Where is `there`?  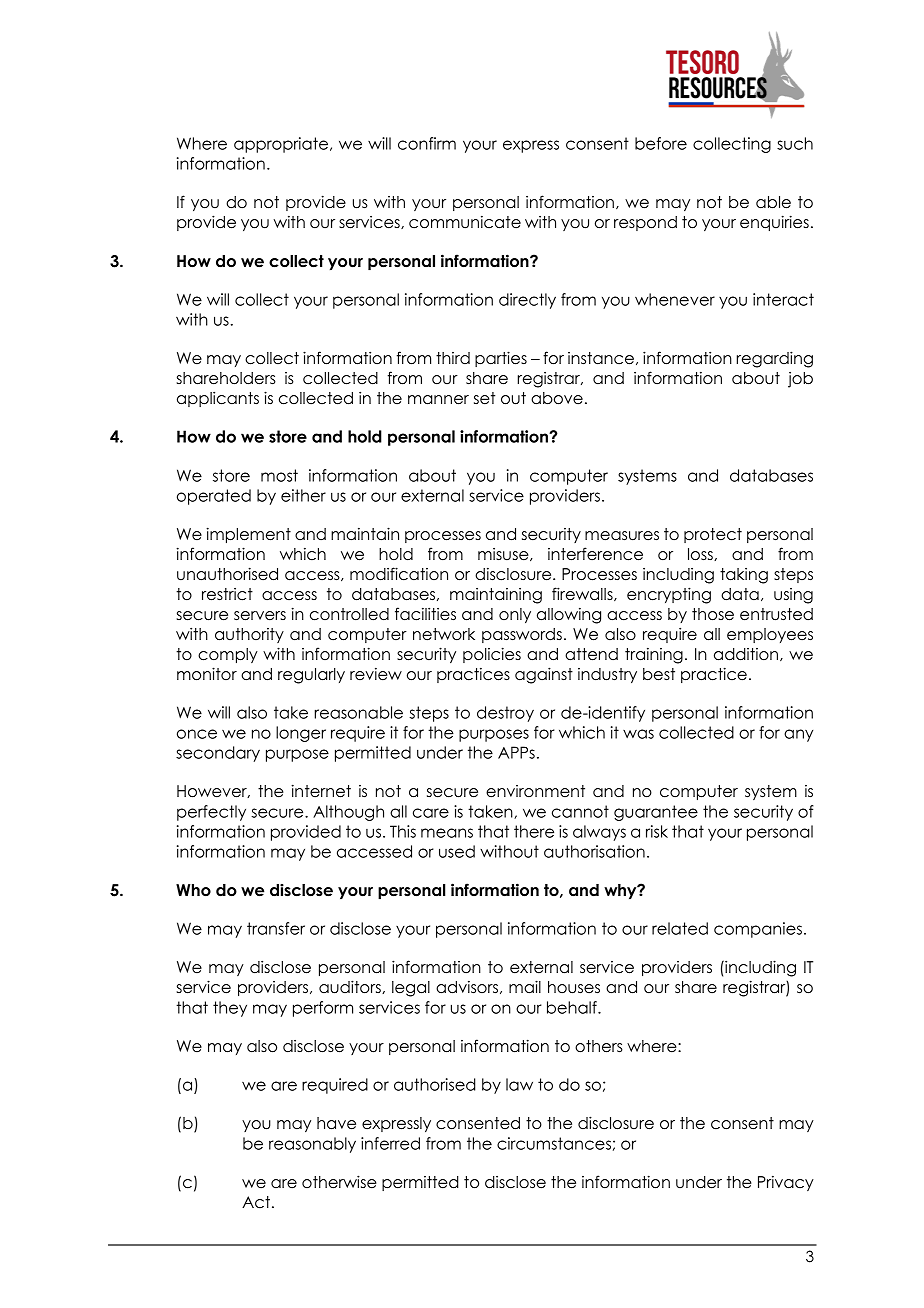
there is located at coordinates (534, 831).
